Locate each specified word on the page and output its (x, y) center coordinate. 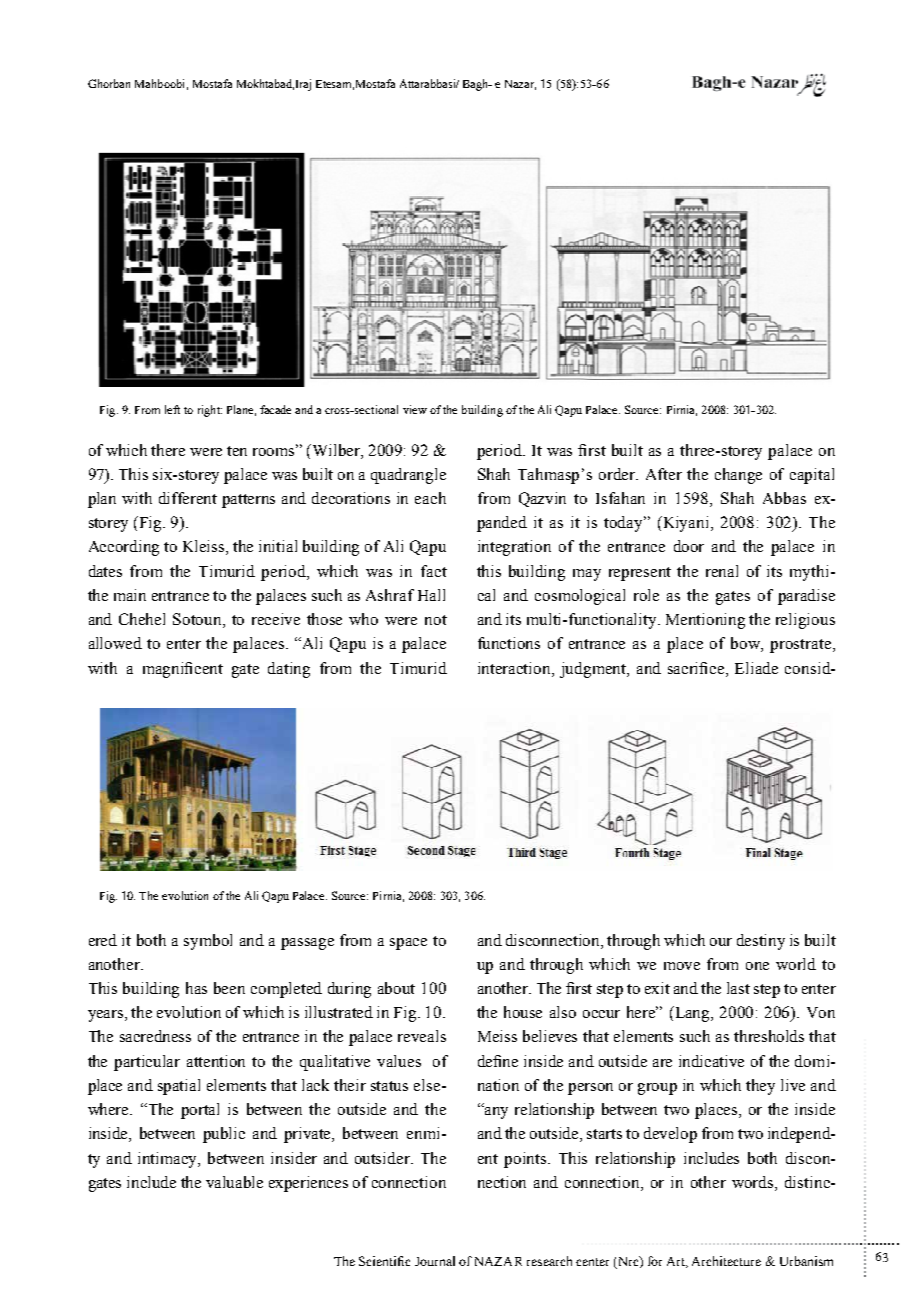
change (738, 476)
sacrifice (697, 668)
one (757, 966)
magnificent (183, 670)
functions (509, 643)
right (210, 411)
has (196, 988)
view (415, 409)
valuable (234, 1182)
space (408, 944)
